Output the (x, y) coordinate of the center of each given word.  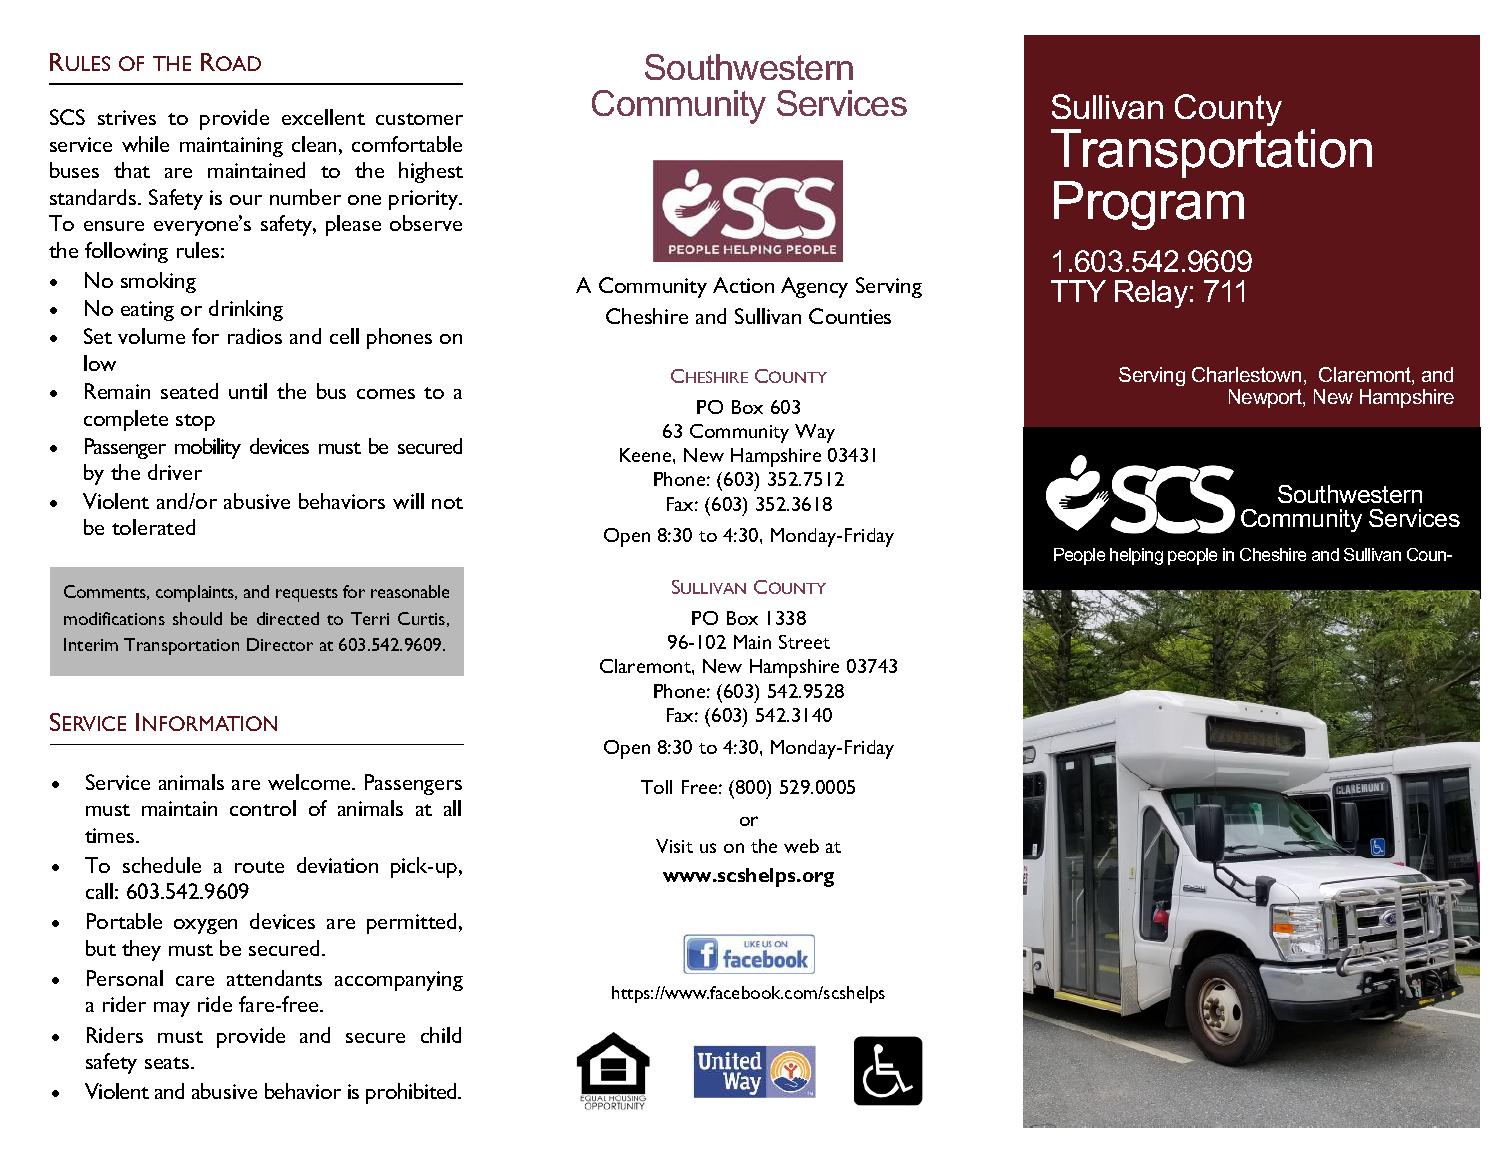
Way (815, 433)
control (263, 808)
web (801, 846)
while (145, 144)
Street (804, 642)
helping (1136, 556)
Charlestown (1246, 374)
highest (431, 172)
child (441, 1035)
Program (1149, 205)
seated (189, 391)
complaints (196, 593)
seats (168, 1063)
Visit (674, 846)
